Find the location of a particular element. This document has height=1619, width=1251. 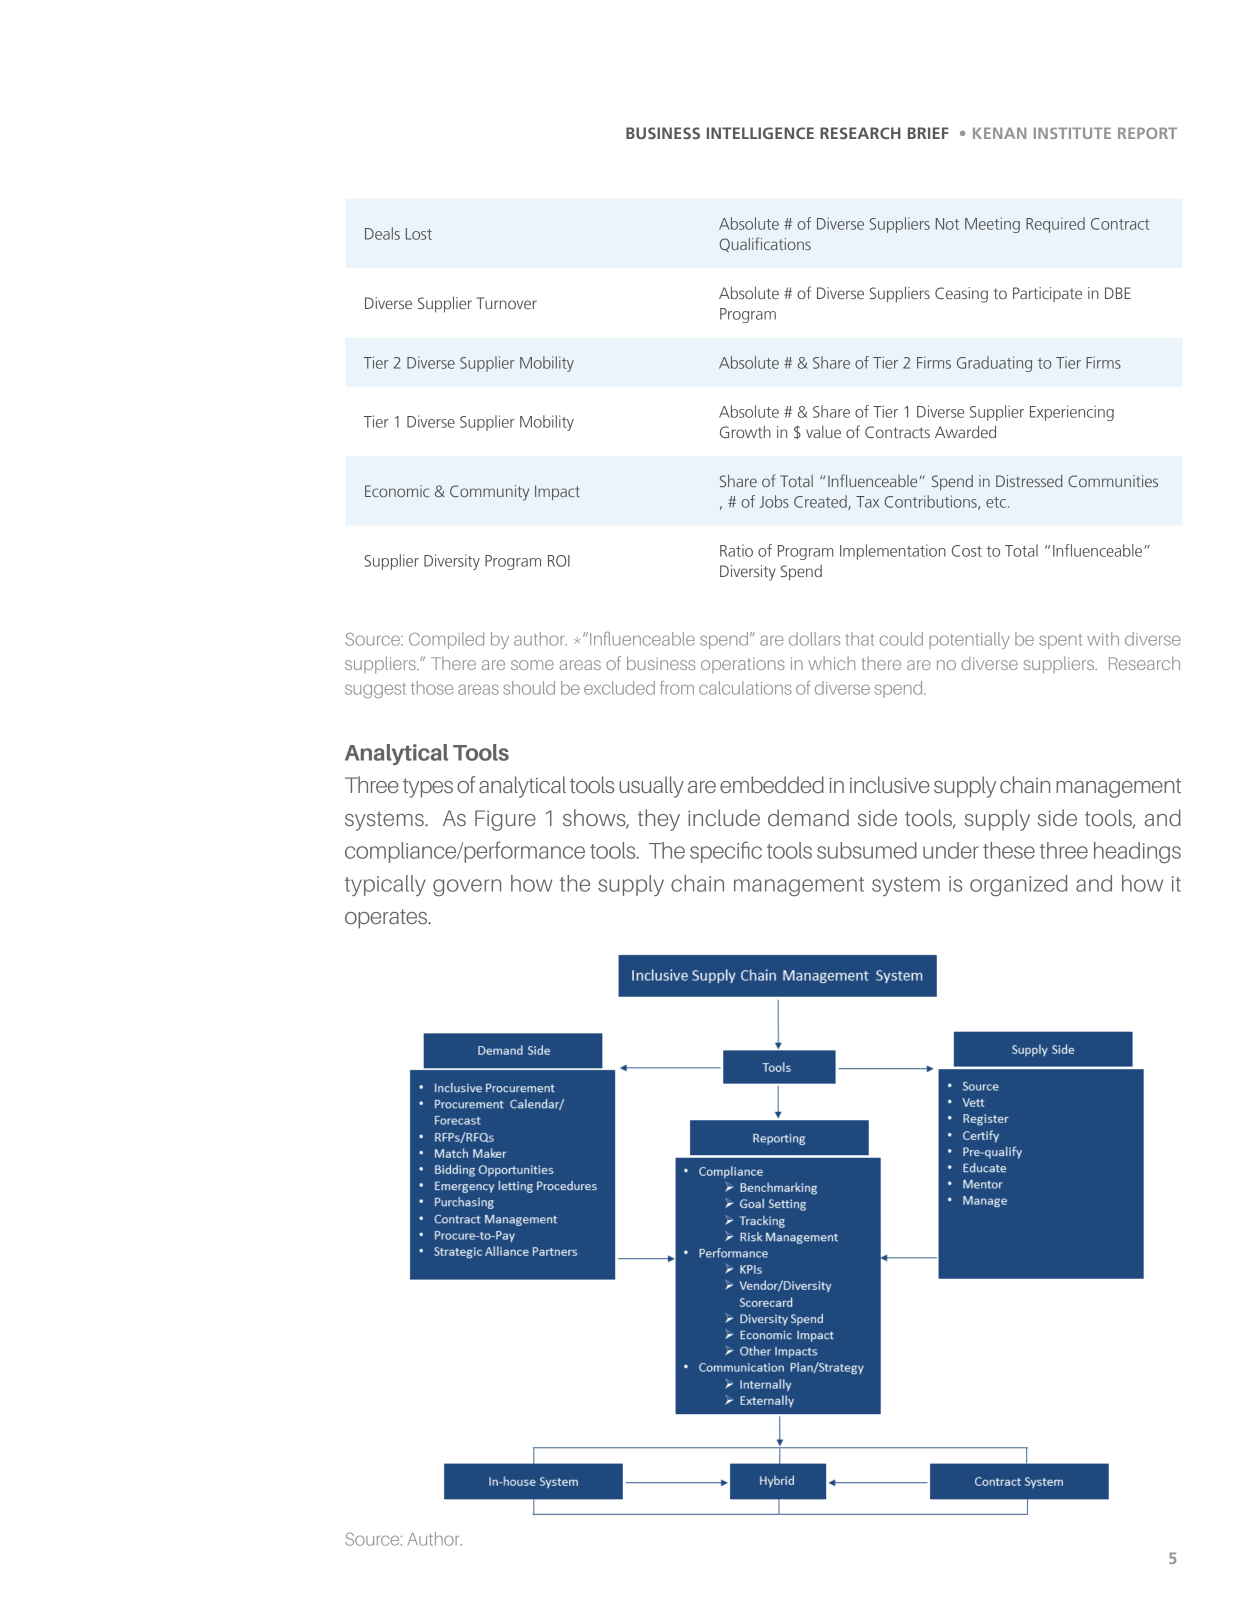

govern is located at coordinates (467, 887).
